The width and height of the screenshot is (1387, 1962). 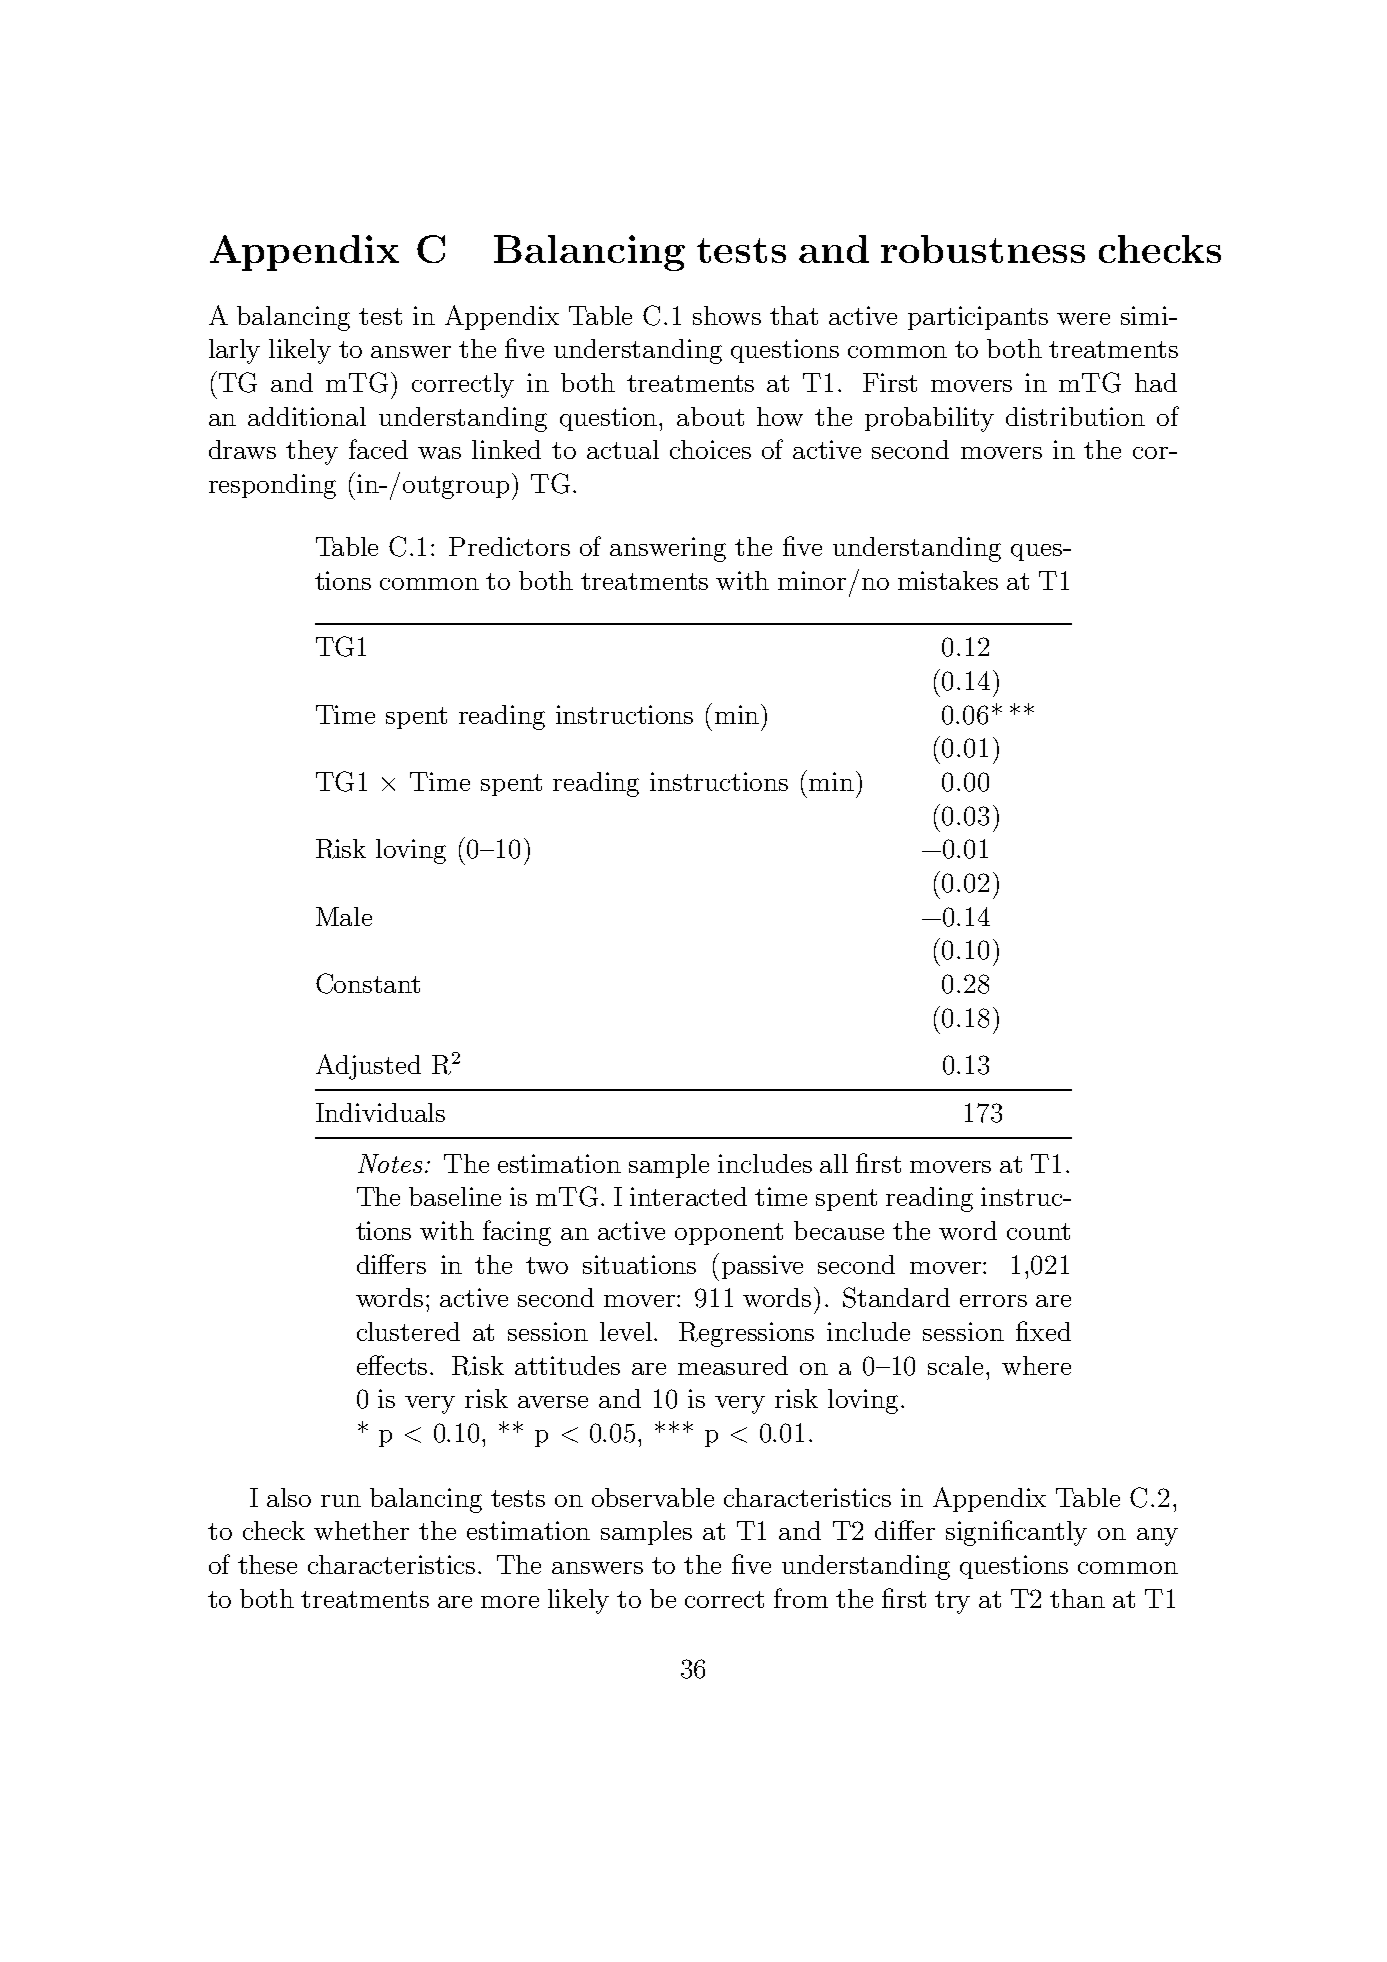 I want to click on shows, so click(x=727, y=315).
